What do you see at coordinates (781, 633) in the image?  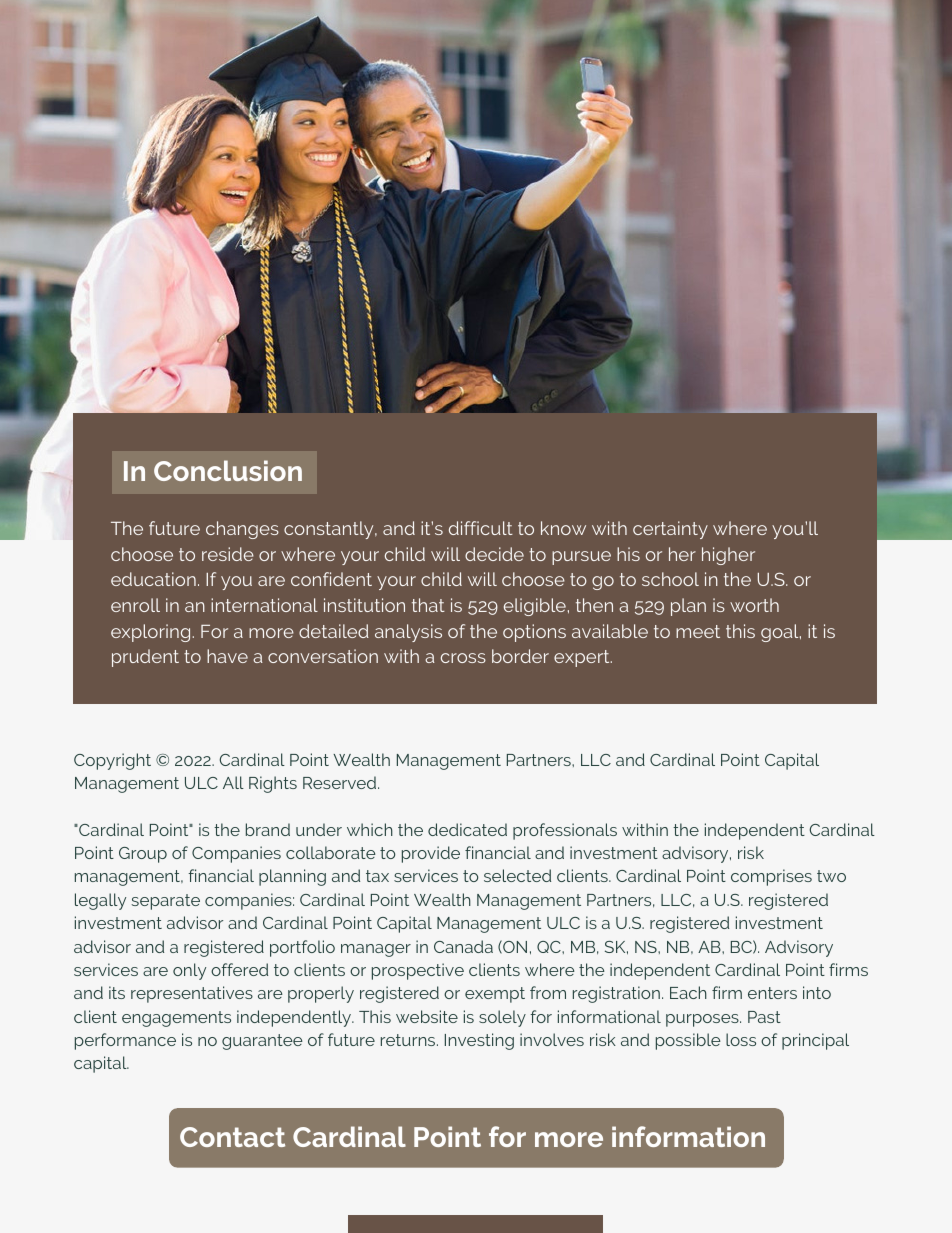 I see `goal` at bounding box center [781, 633].
